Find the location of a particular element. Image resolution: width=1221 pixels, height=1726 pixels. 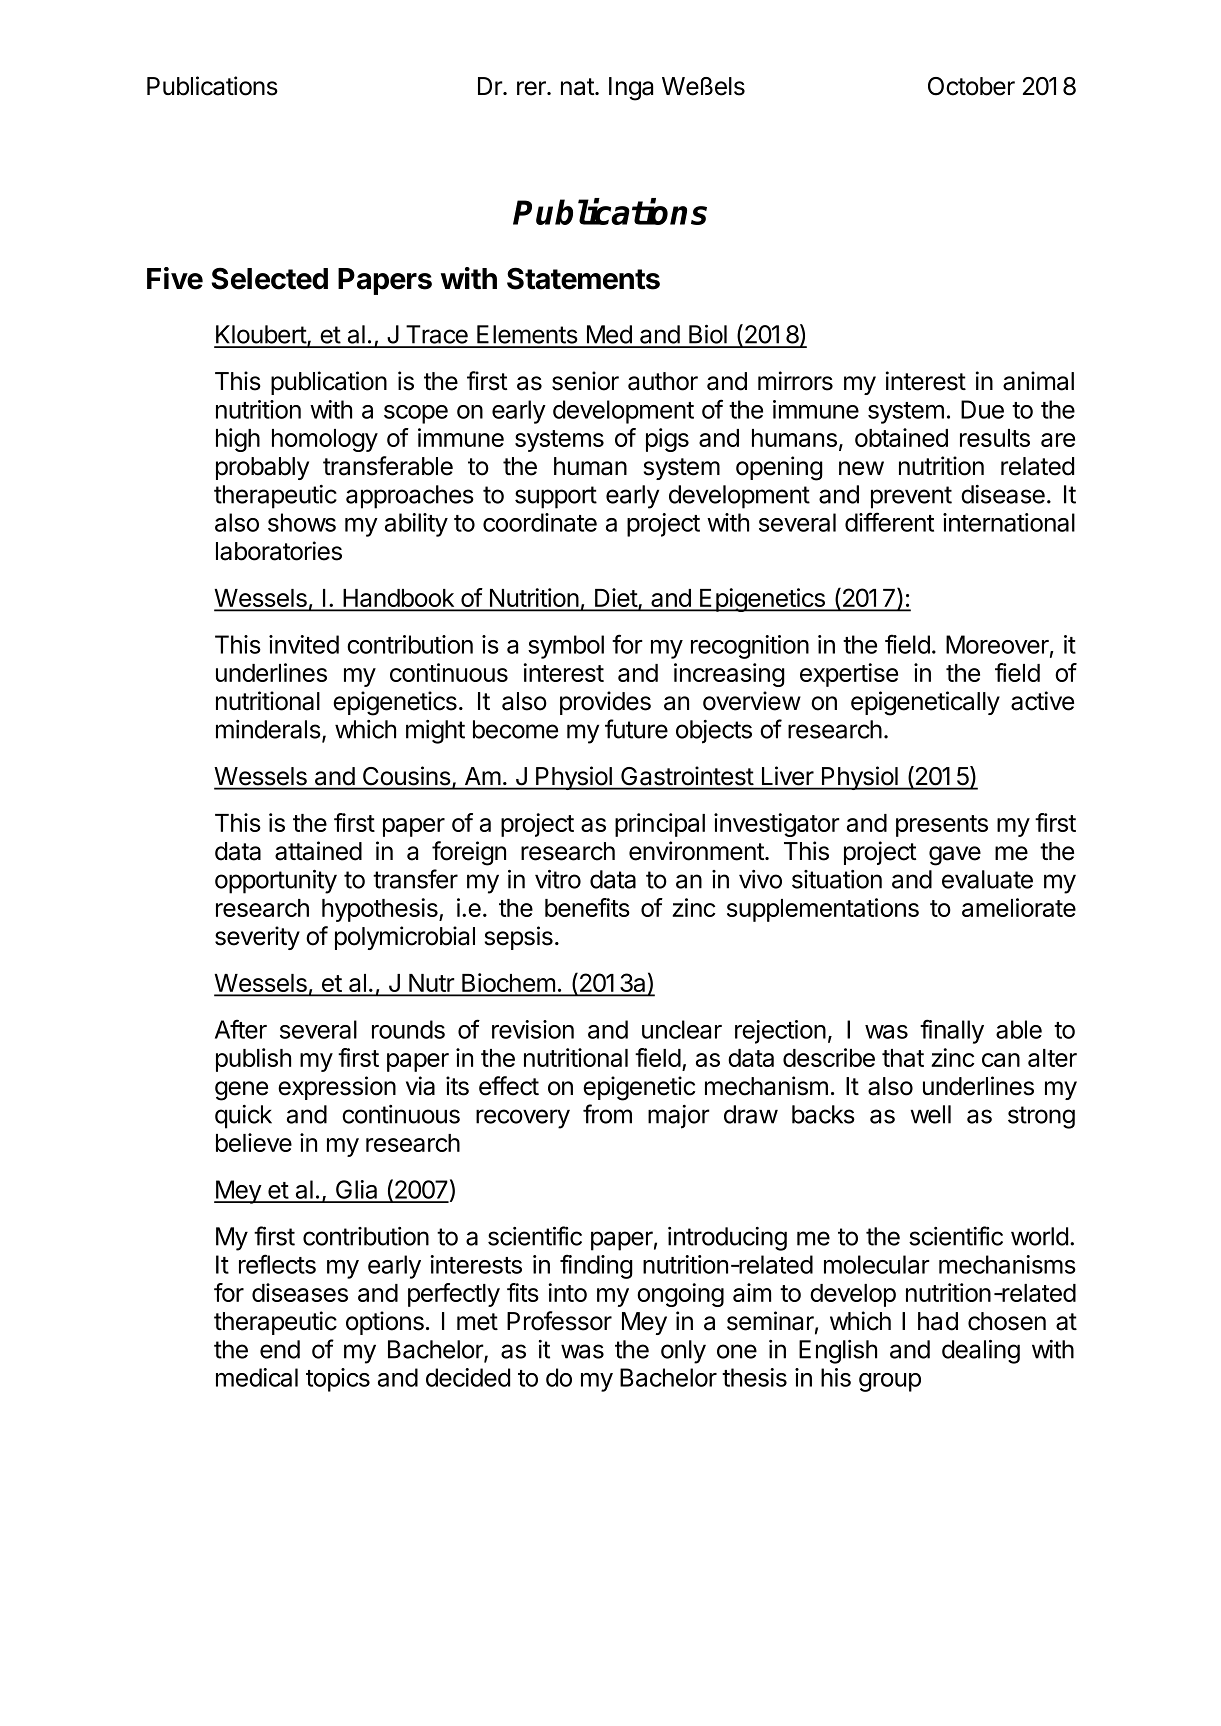

Selected is located at coordinates (269, 278).
